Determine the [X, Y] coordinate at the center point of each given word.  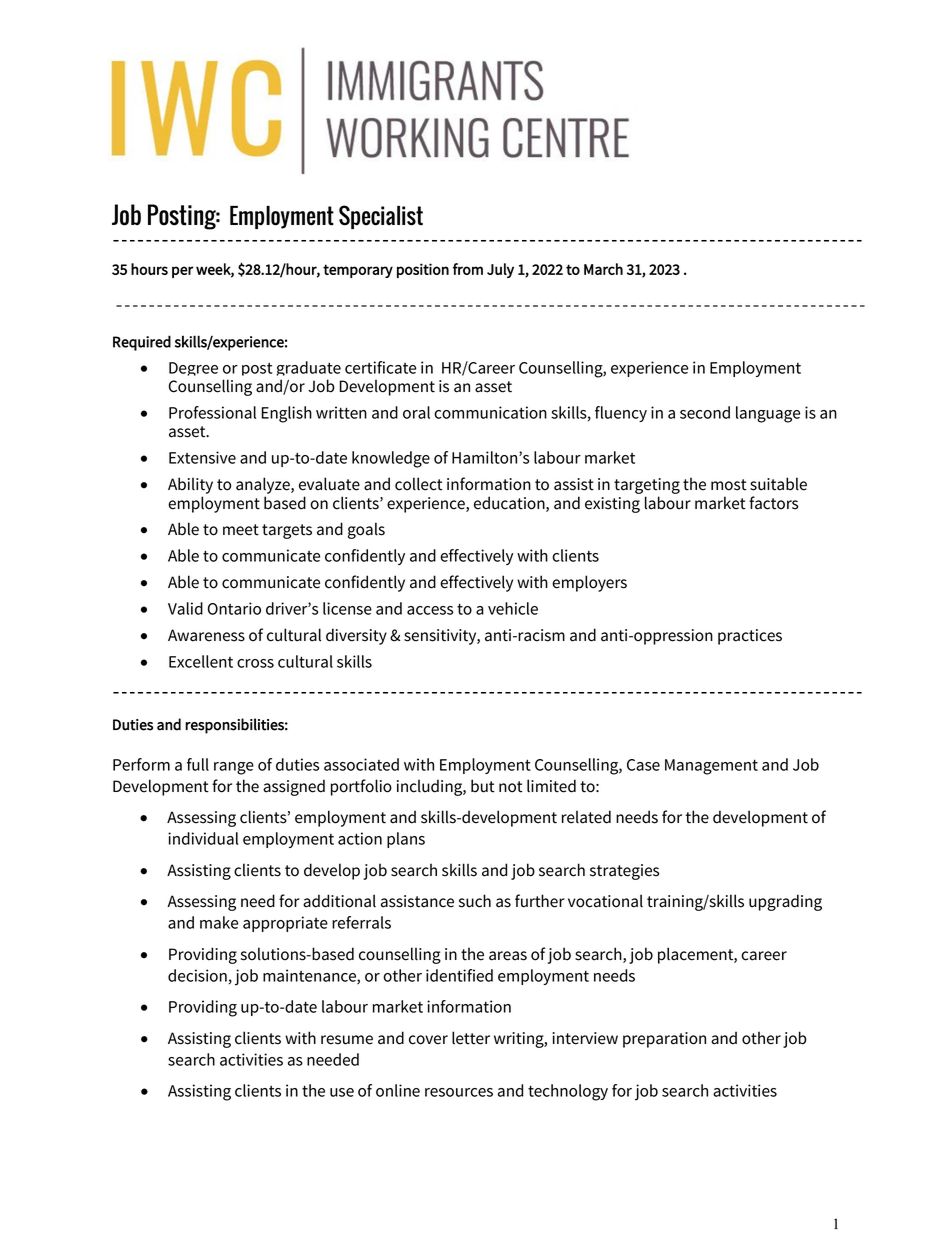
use [342, 1092]
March [603, 269]
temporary [358, 271]
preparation [664, 1040]
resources [459, 1092]
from [468, 269]
